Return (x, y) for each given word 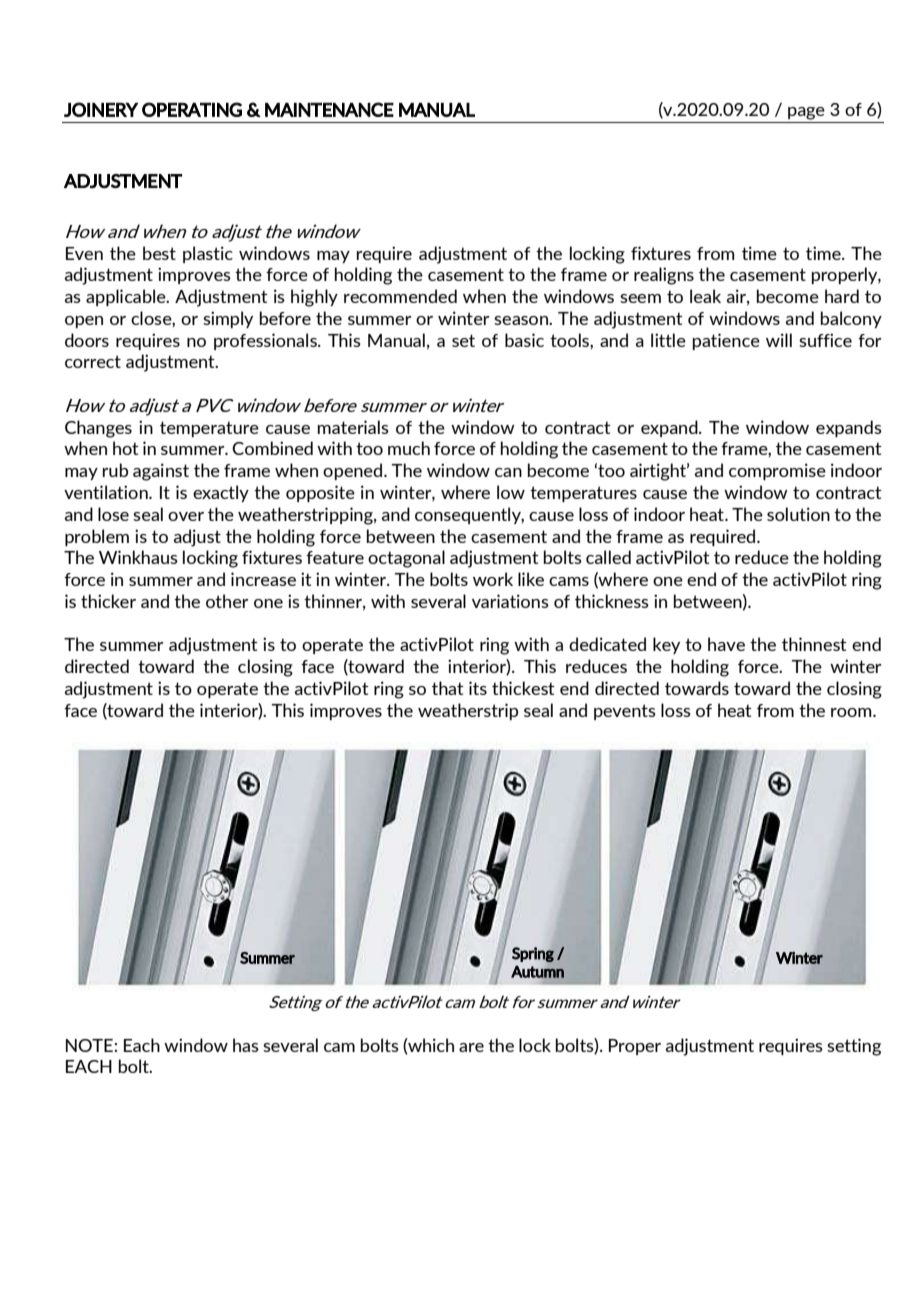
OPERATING (192, 109)
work (493, 579)
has (246, 1045)
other (227, 601)
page (806, 113)
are (471, 1047)
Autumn (537, 972)
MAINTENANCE (329, 109)
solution (798, 514)
